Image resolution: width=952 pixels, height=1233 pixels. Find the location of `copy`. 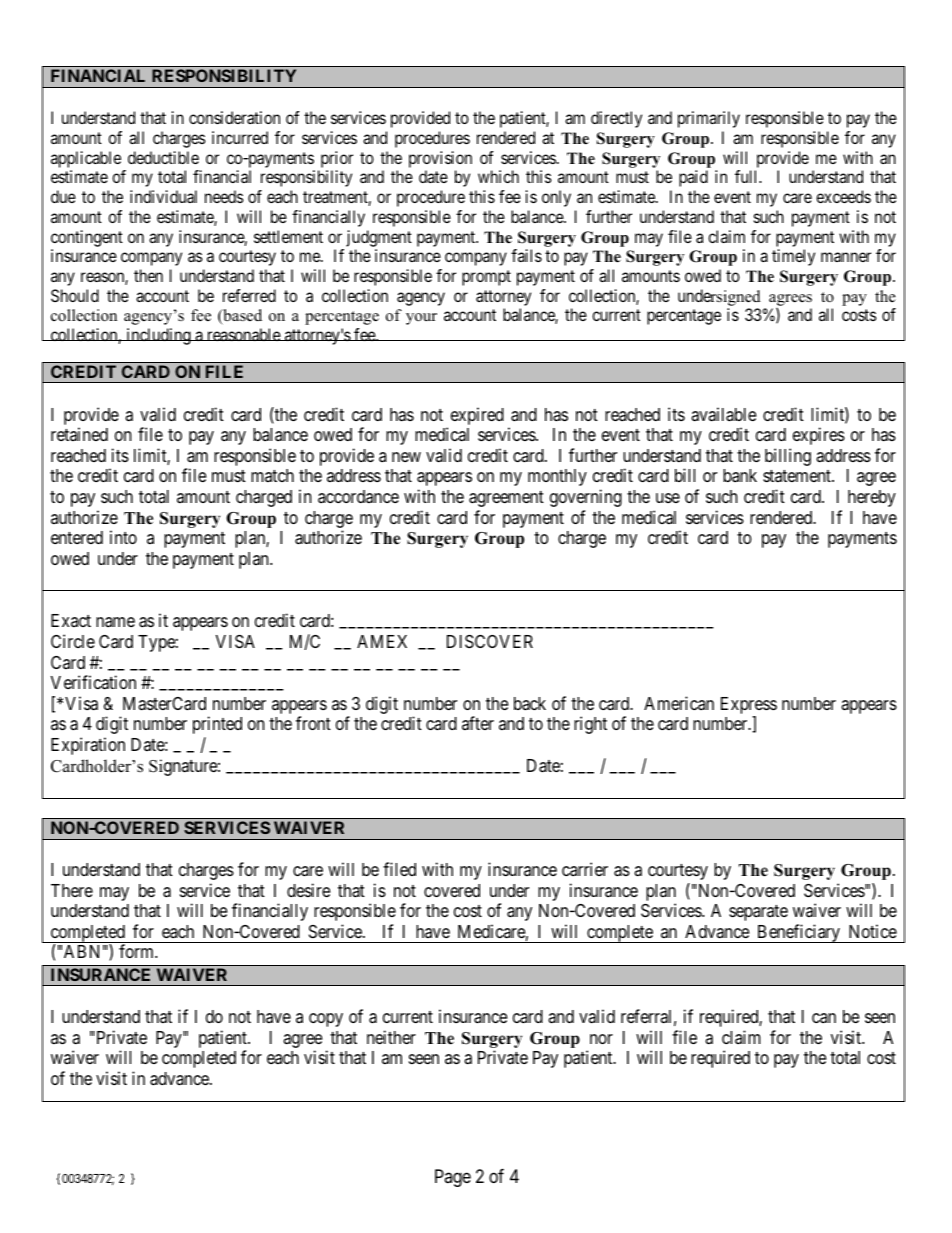

copy is located at coordinates (326, 1020).
